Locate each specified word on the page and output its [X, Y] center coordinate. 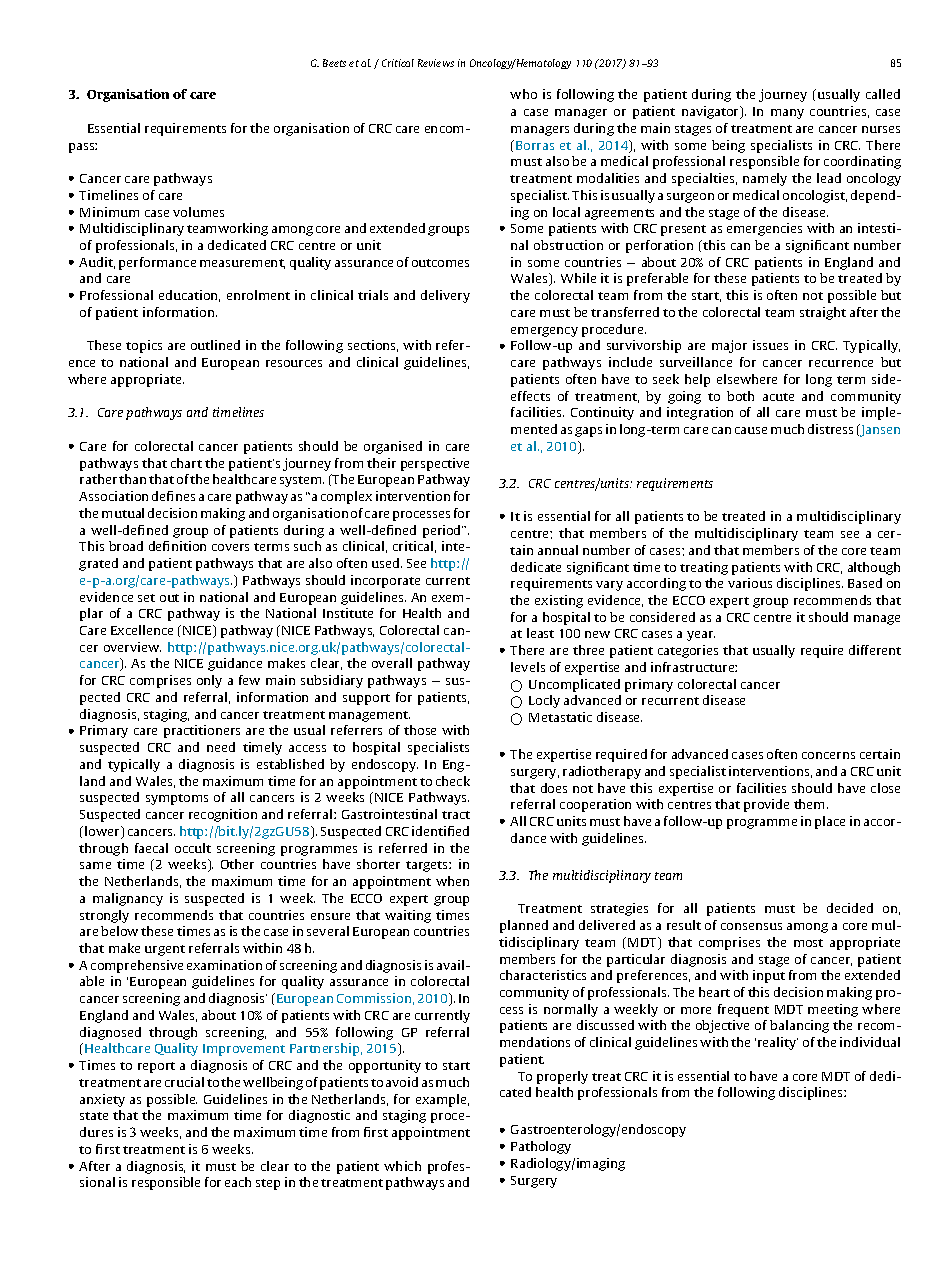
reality [778, 1043]
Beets [334, 63]
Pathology [541, 1147]
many [787, 114]
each [238, 1182]
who [523, 94]
